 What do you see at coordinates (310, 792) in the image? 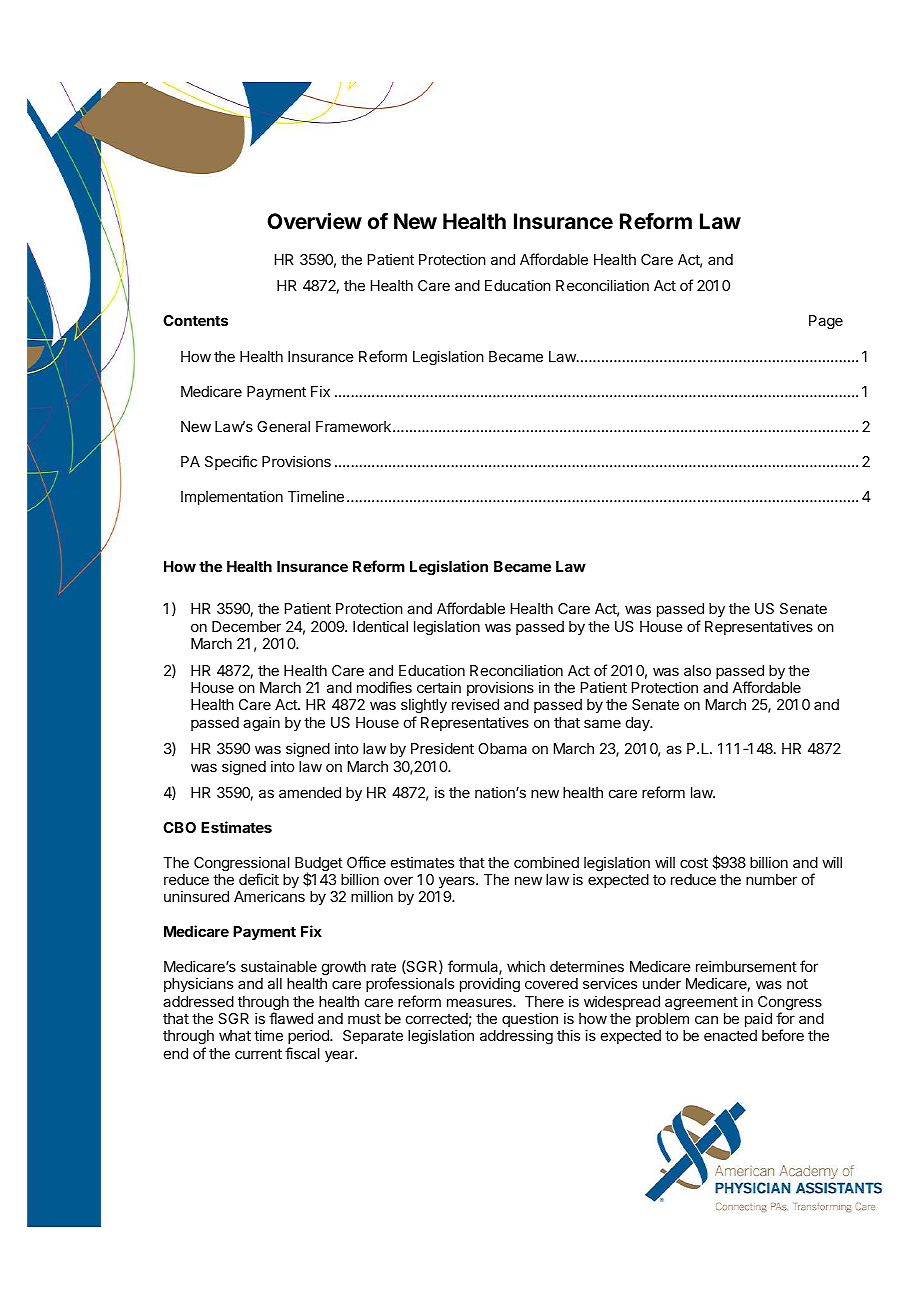
I see `amended` at bounding box center [310, 792].
